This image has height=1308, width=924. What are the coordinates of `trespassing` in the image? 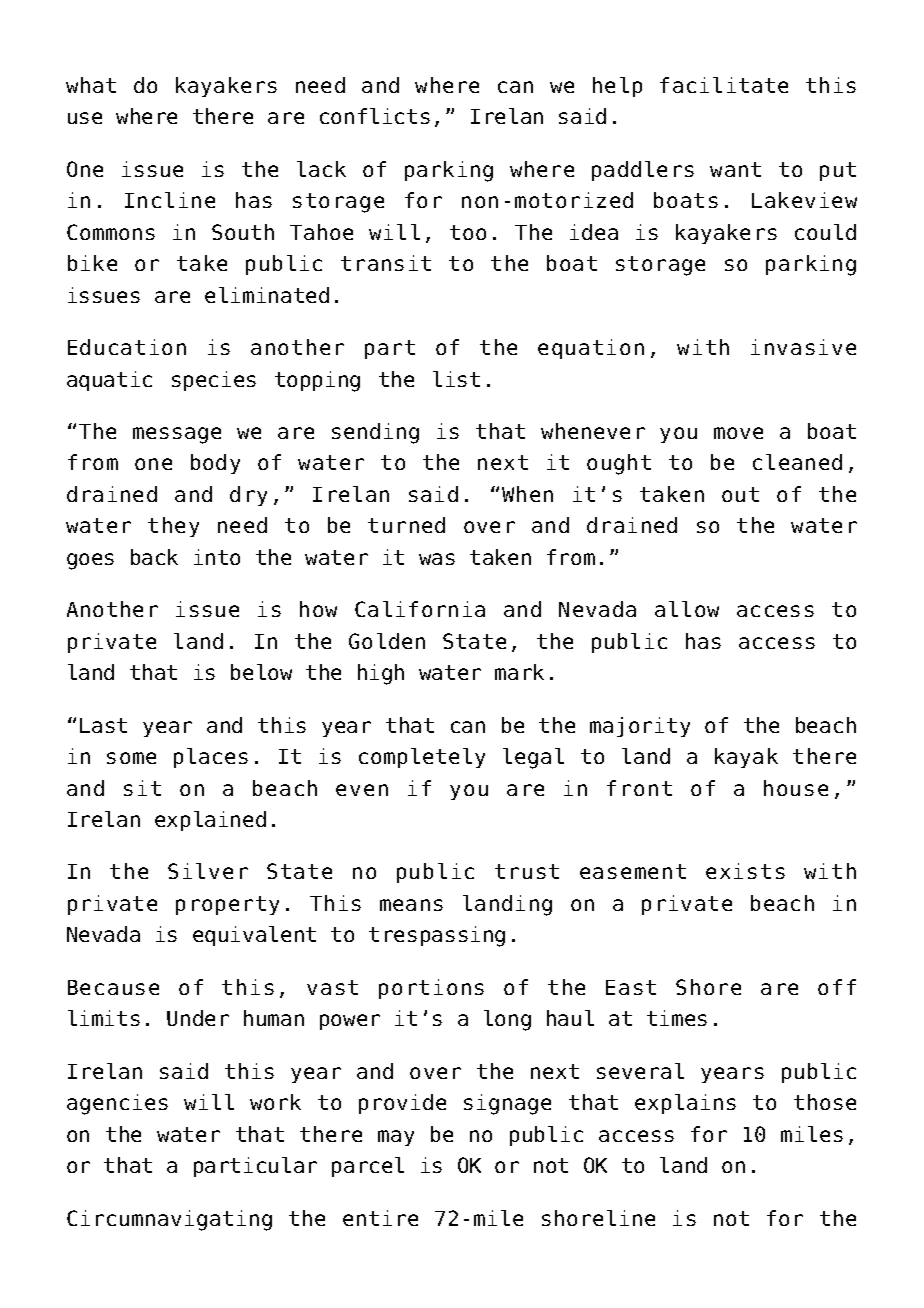 It's located at (437, 936).
